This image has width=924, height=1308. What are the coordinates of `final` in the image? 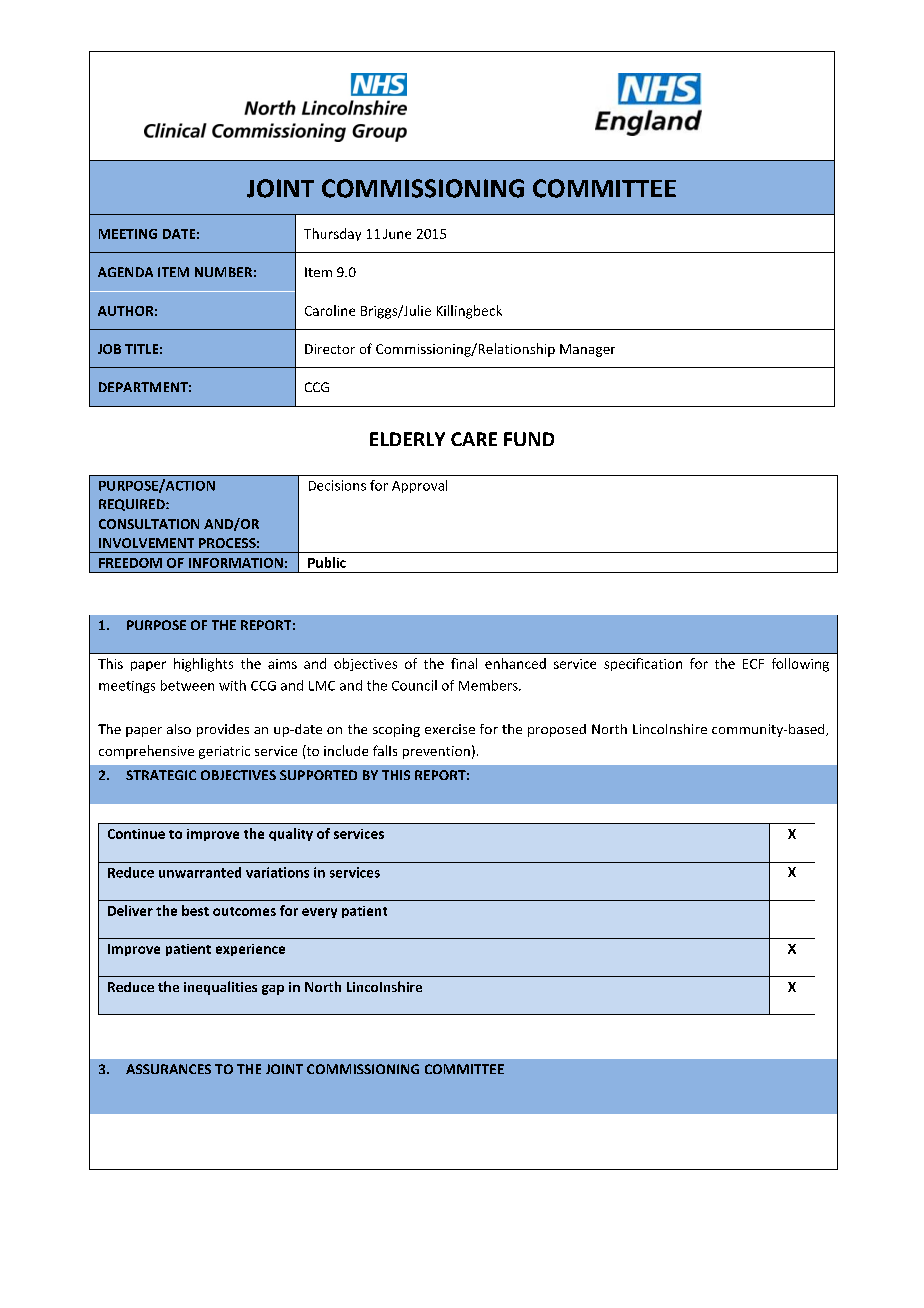 It's located at (464, 663).
